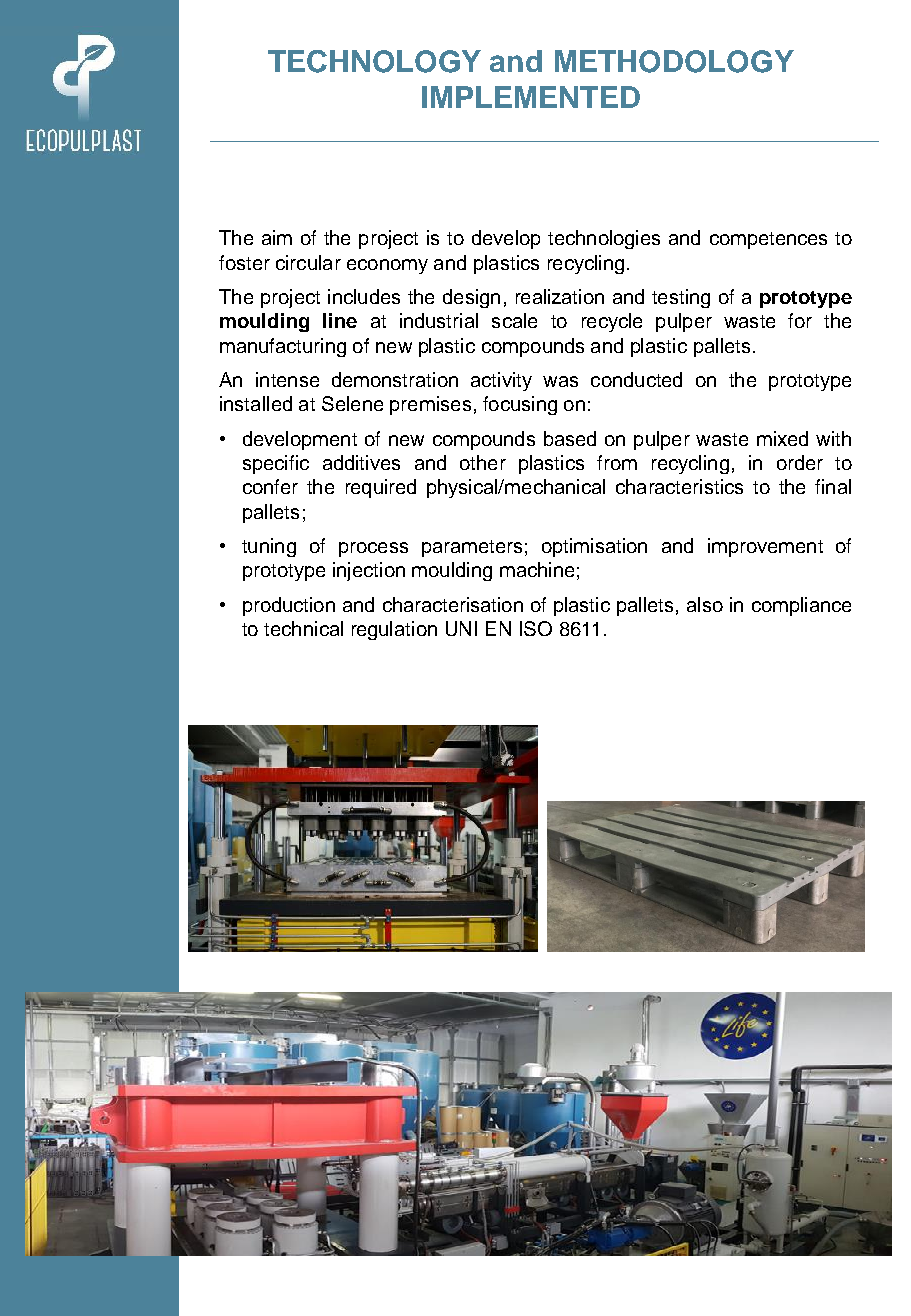 Image resolution: width=911 pixels, height=1316 pixels. Describe the element at coordinates (531, 97) in the page. I see `IMPLEMENTED` at that location.
